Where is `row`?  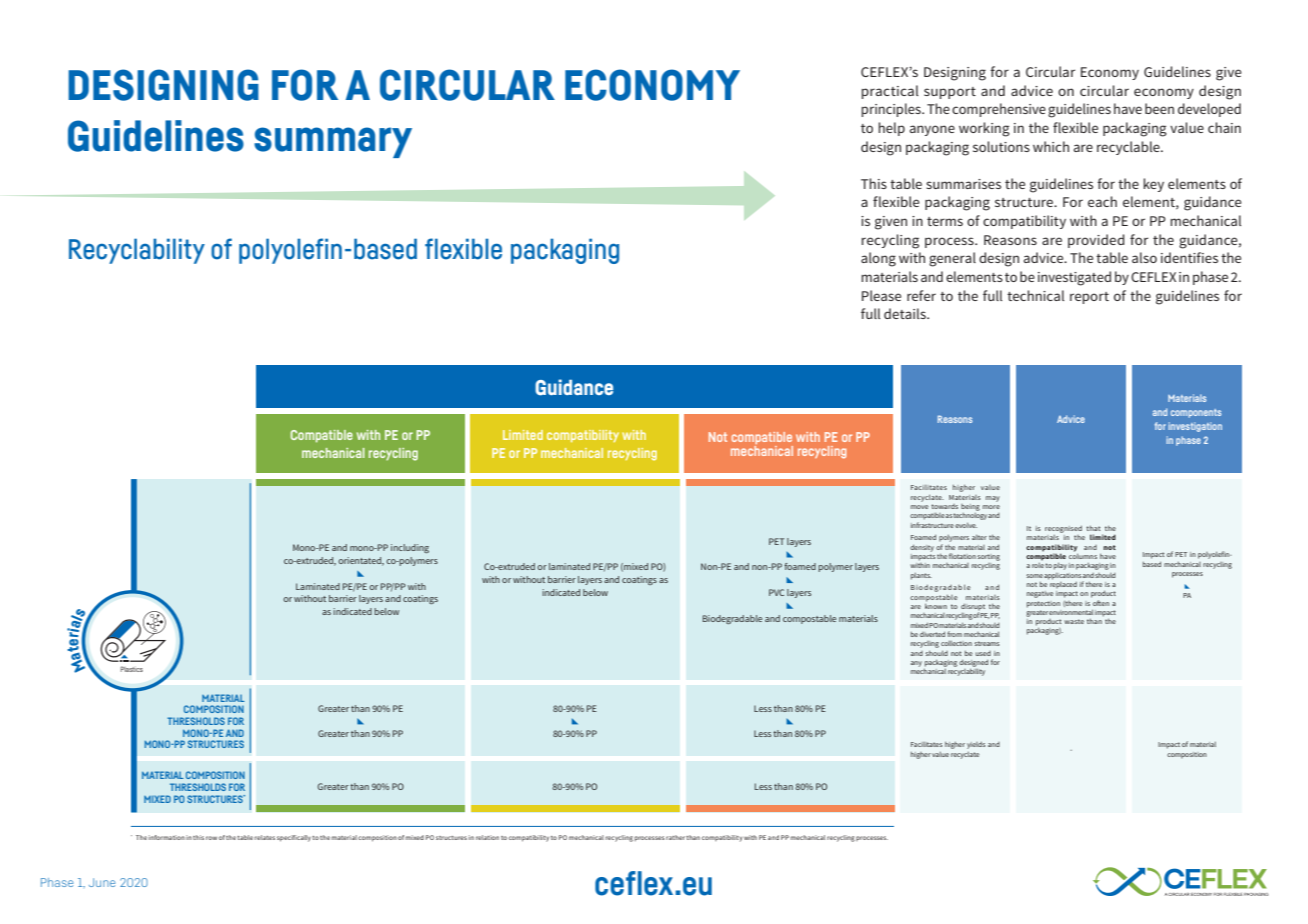 row is located at coordinates (211, 838).
